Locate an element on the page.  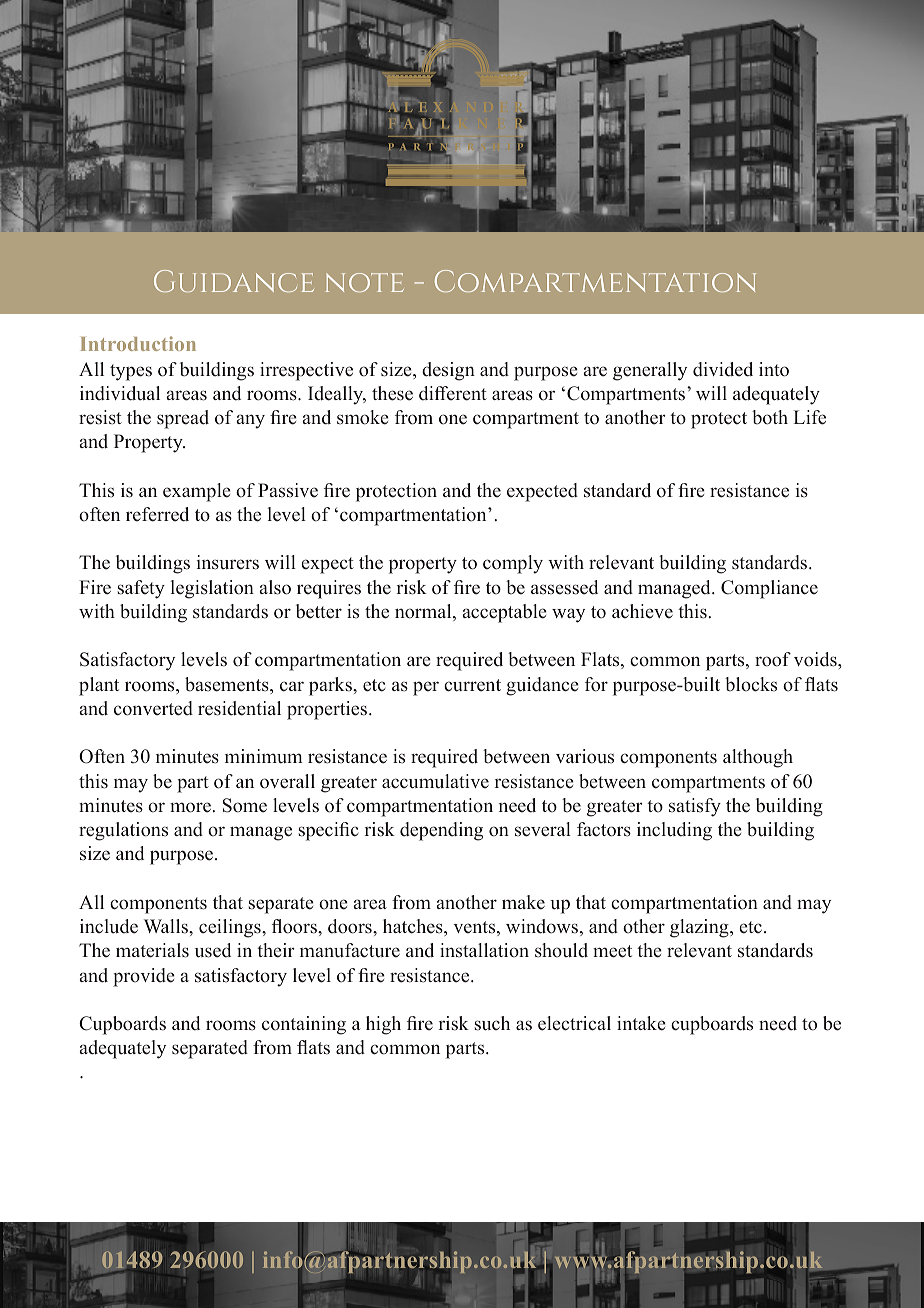
referred is located at coordinates (157, 514).
